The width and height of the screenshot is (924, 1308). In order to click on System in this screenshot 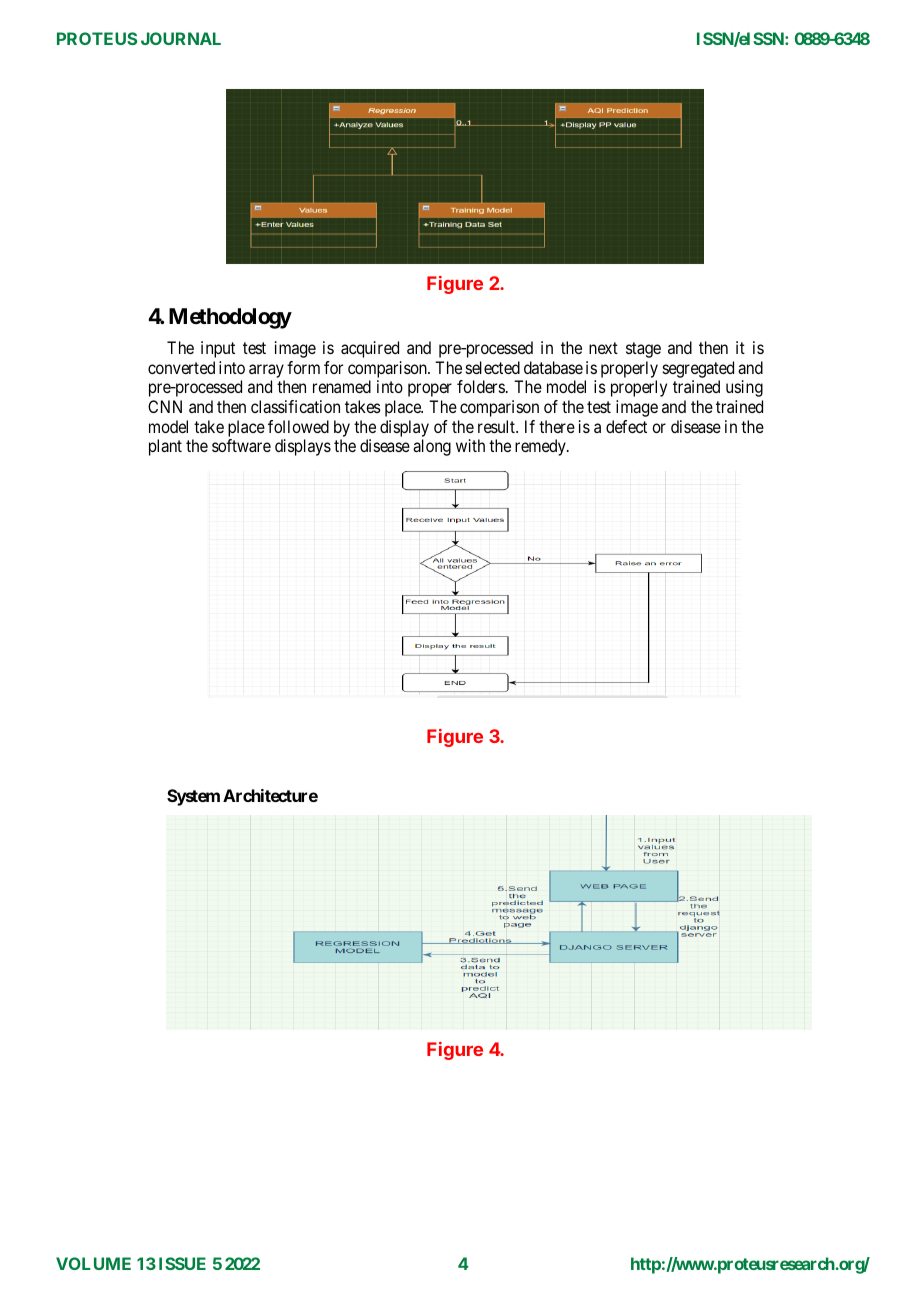, I will do `click(193, 797)`.
